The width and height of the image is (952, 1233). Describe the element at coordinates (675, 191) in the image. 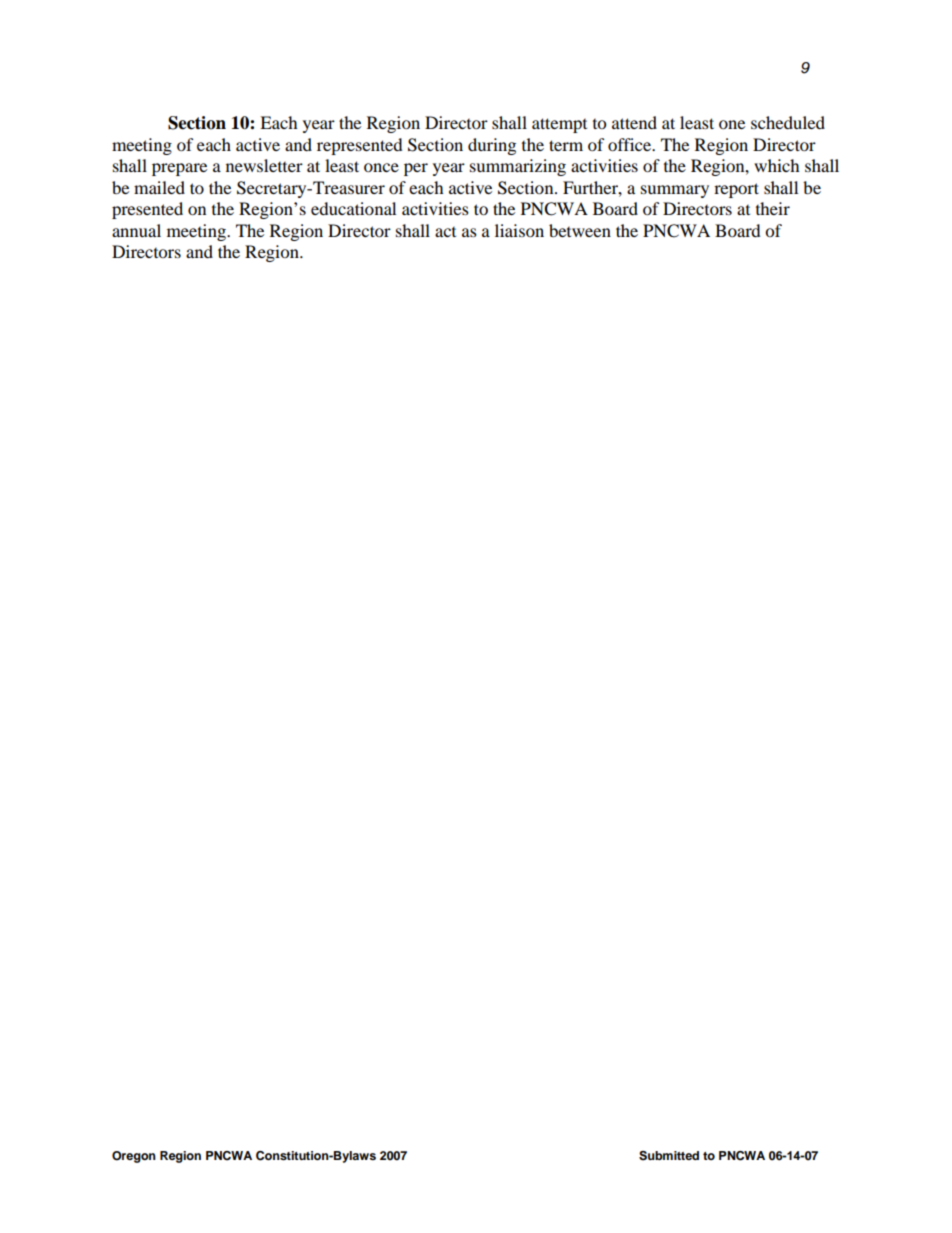

I see `summary` at that location.
